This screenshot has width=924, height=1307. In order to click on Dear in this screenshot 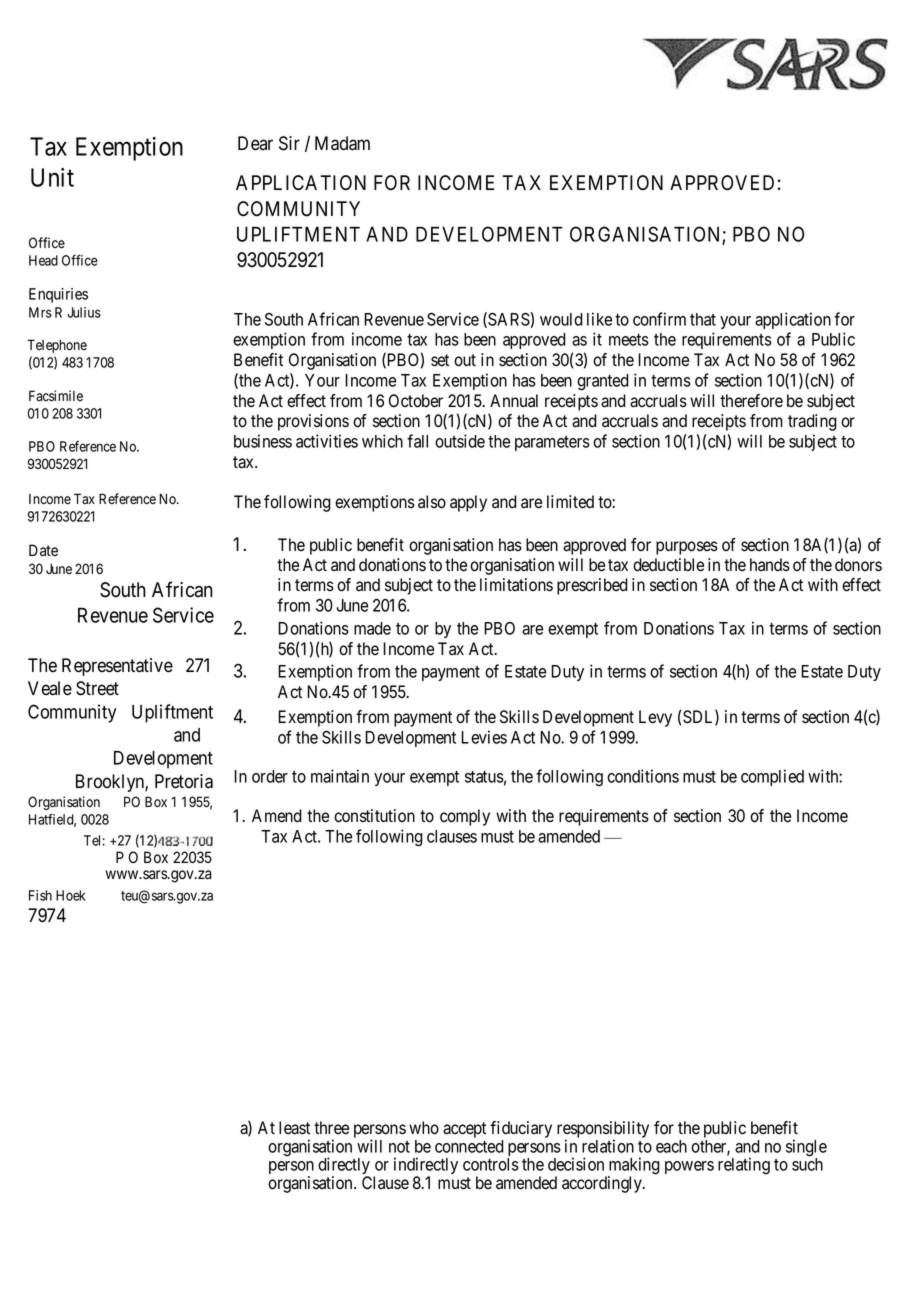, I will do `click(255, 143)`.
